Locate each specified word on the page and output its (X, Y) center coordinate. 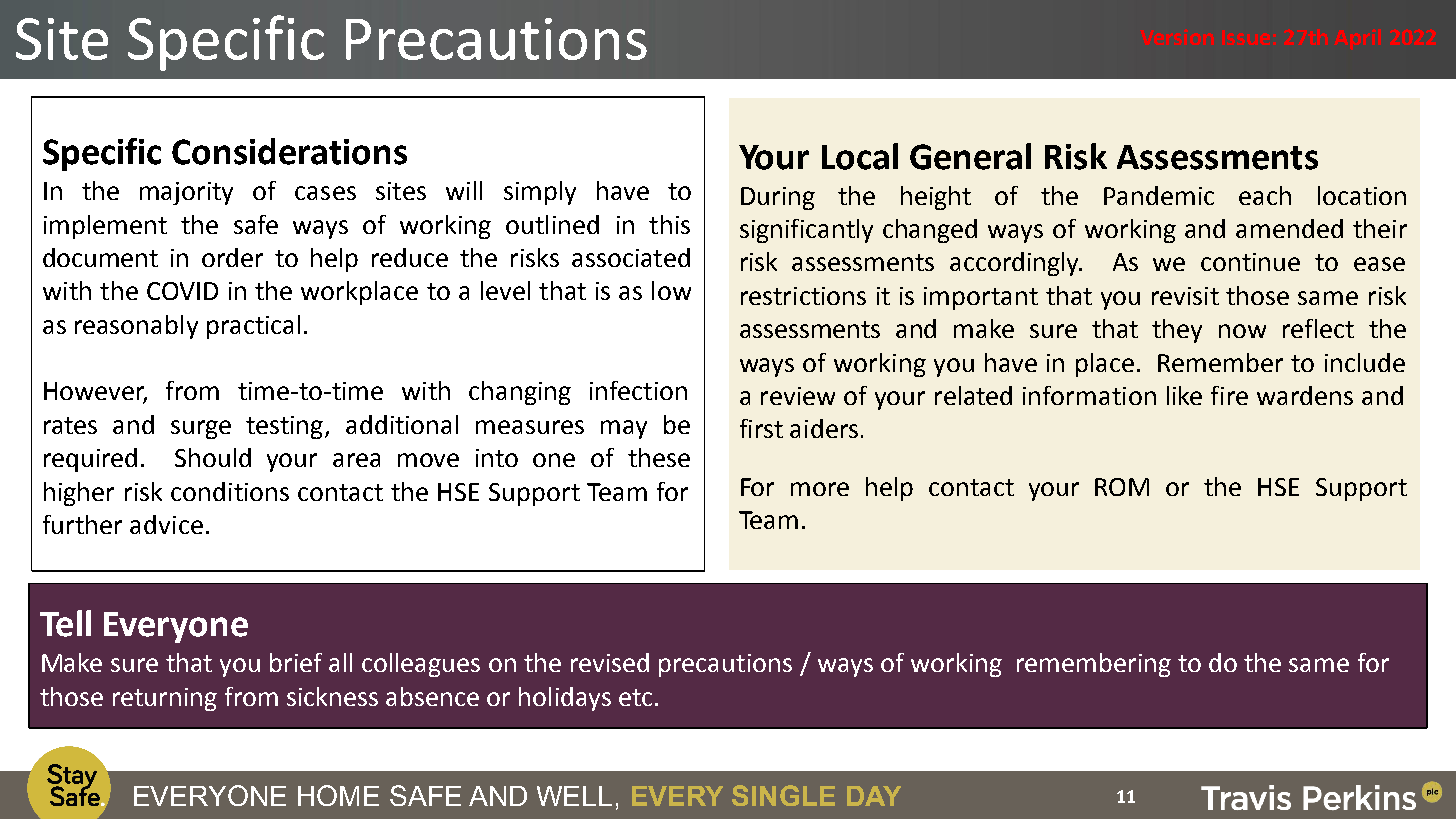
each (1265, 195)
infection (638, 390)
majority (186, 193)
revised (610, 662)
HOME (338, 795)
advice (166, 524)
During (778, 198)
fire (1229, 395)
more (820, 489)
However (95, 392)
